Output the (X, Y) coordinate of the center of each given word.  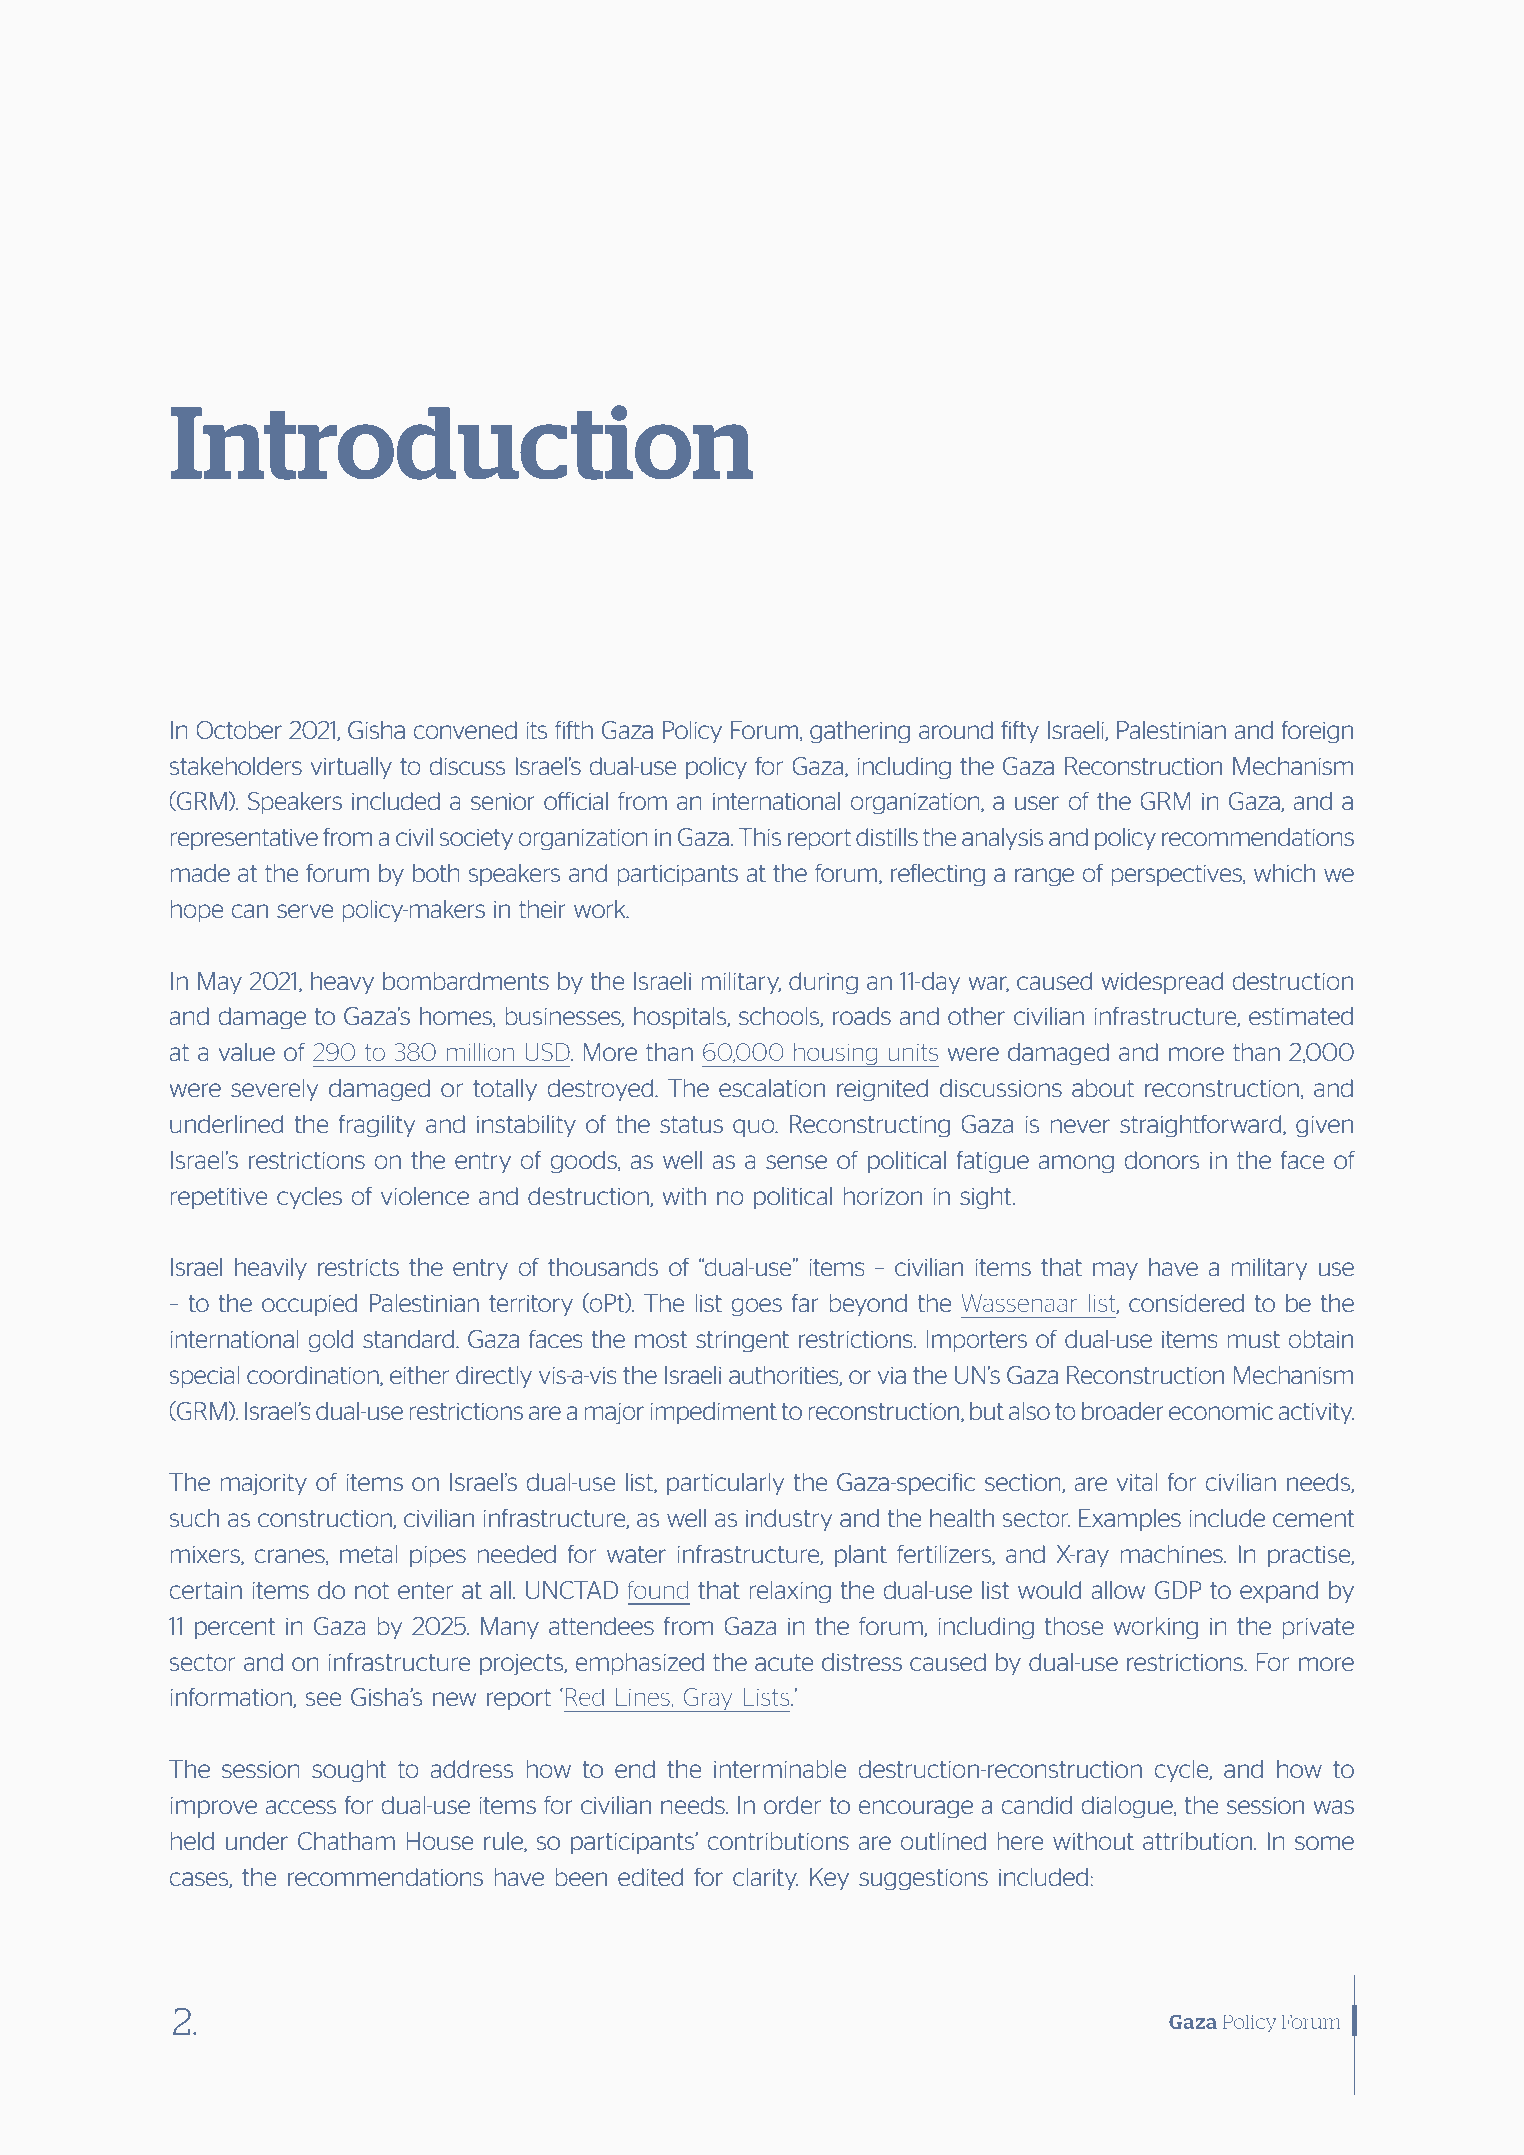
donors (1162, 1160)
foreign (1317, 732)
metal (369, 1554)
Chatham (346, 1841)
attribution (1197, 1841)
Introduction (461, 442)
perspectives (1177, 875)
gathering (860, 732)
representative (244, 839)
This (760, 837)
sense (796, 1162)
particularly (725, 1484)
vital (1137, 1482)
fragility (376, 1126)
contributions (778, 1841)
